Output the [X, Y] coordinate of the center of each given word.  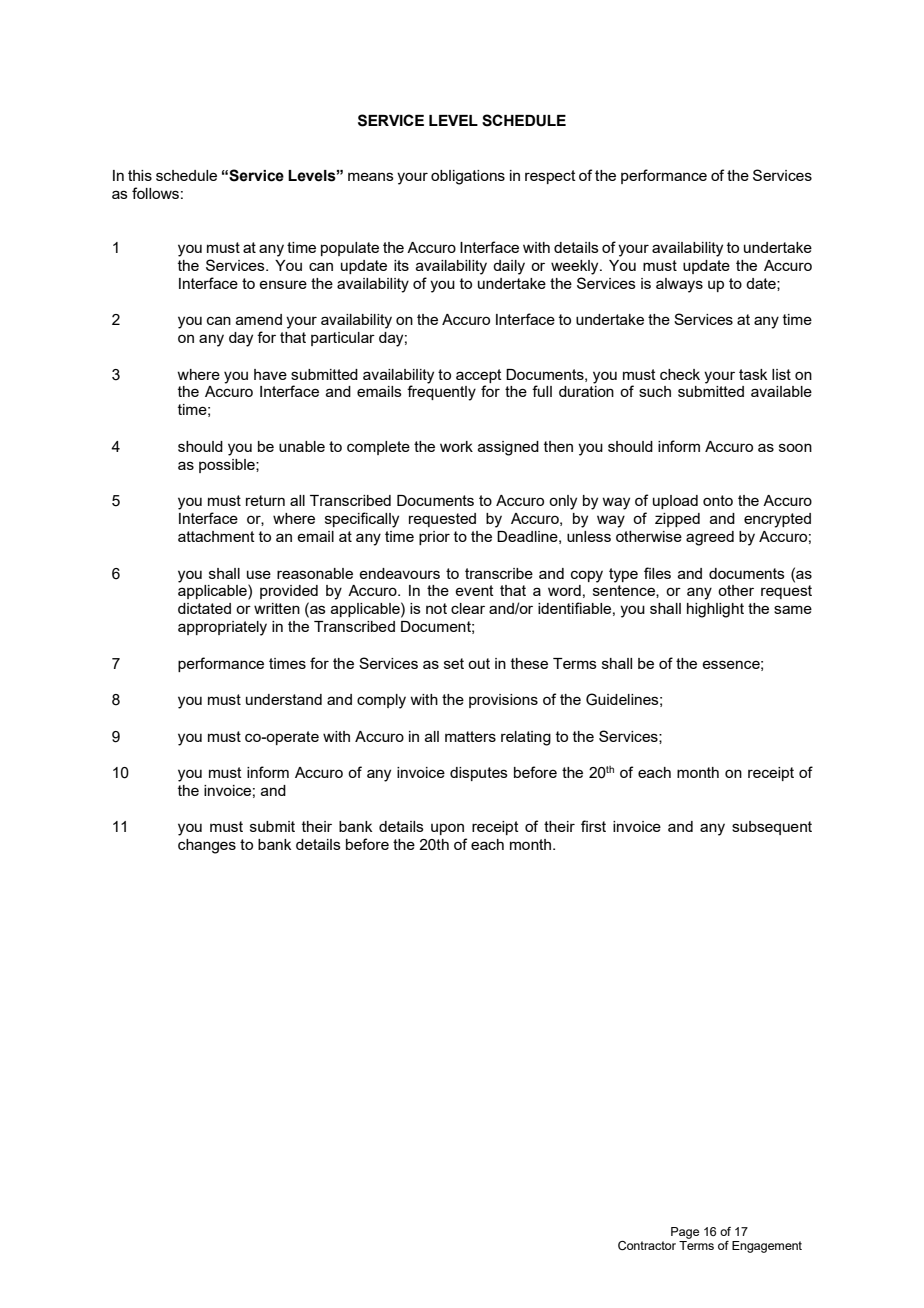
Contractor [647, 1245]
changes [207, 846]
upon [447, 829]
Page [685, 1233]
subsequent [772, 828]
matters [470, 736]
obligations [468, 177]
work [456, 446]
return [265, 500]
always [679, 285]
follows [155, 193]
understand [284, 699]
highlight [715, 610]
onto [718, 500]
